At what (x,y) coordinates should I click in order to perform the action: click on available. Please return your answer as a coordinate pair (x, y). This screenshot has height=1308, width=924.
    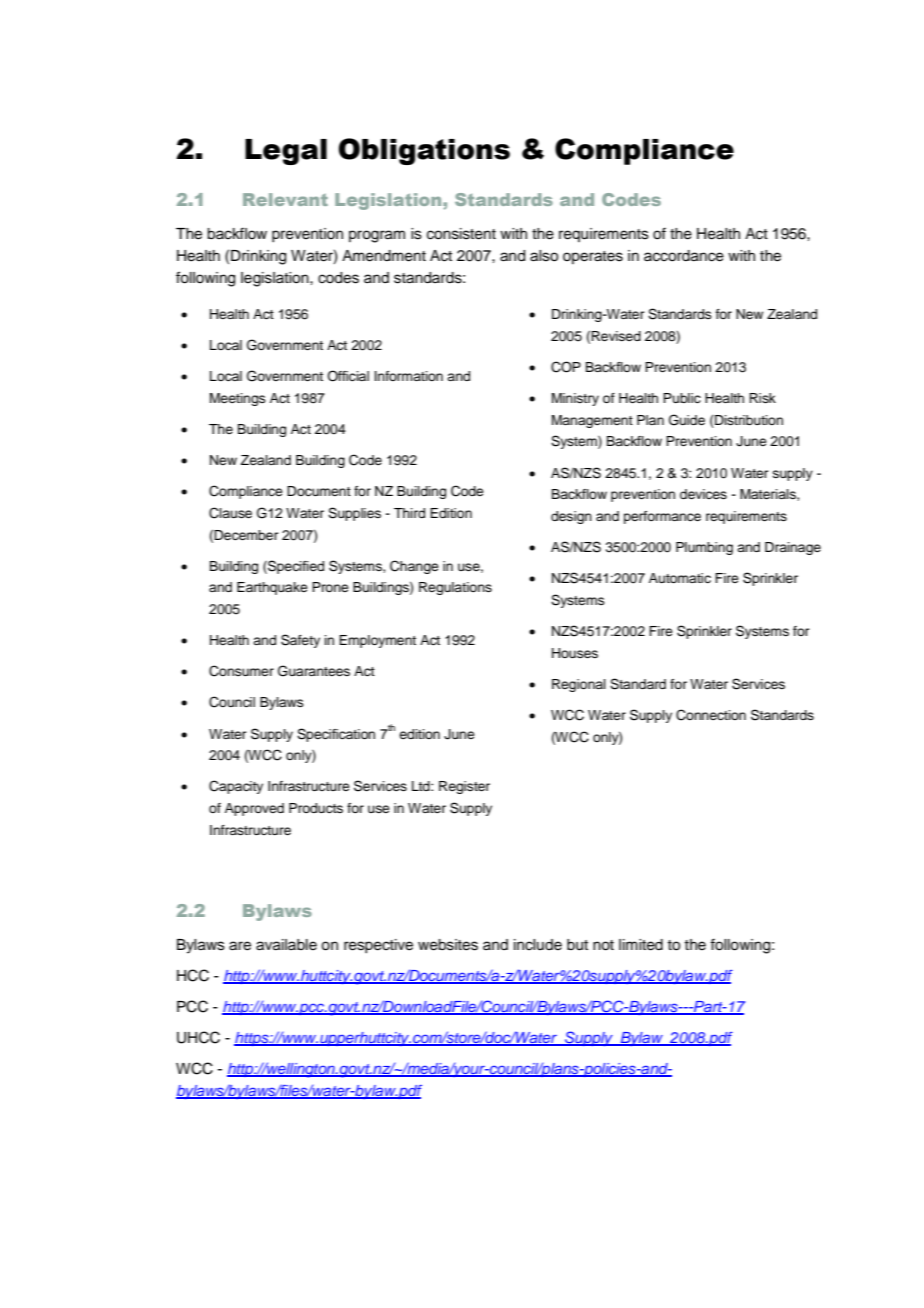
    Looking at the image, I should click on (286, 945).
